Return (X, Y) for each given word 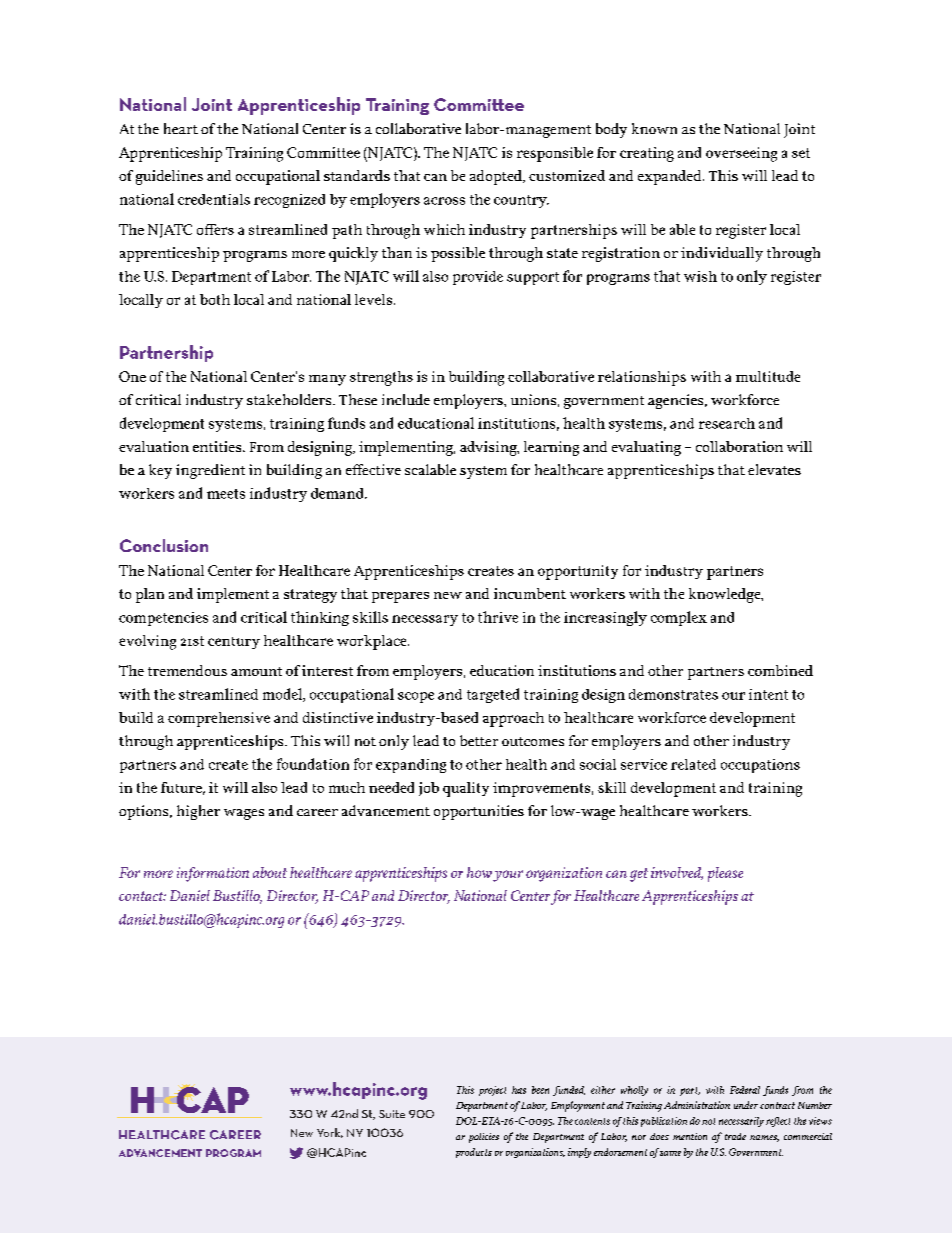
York (330, 1133)
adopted (497, 177)
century (234, 643)
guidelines (169, 177)
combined (780, 670)
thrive (498, 617)
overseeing (741, 154)
